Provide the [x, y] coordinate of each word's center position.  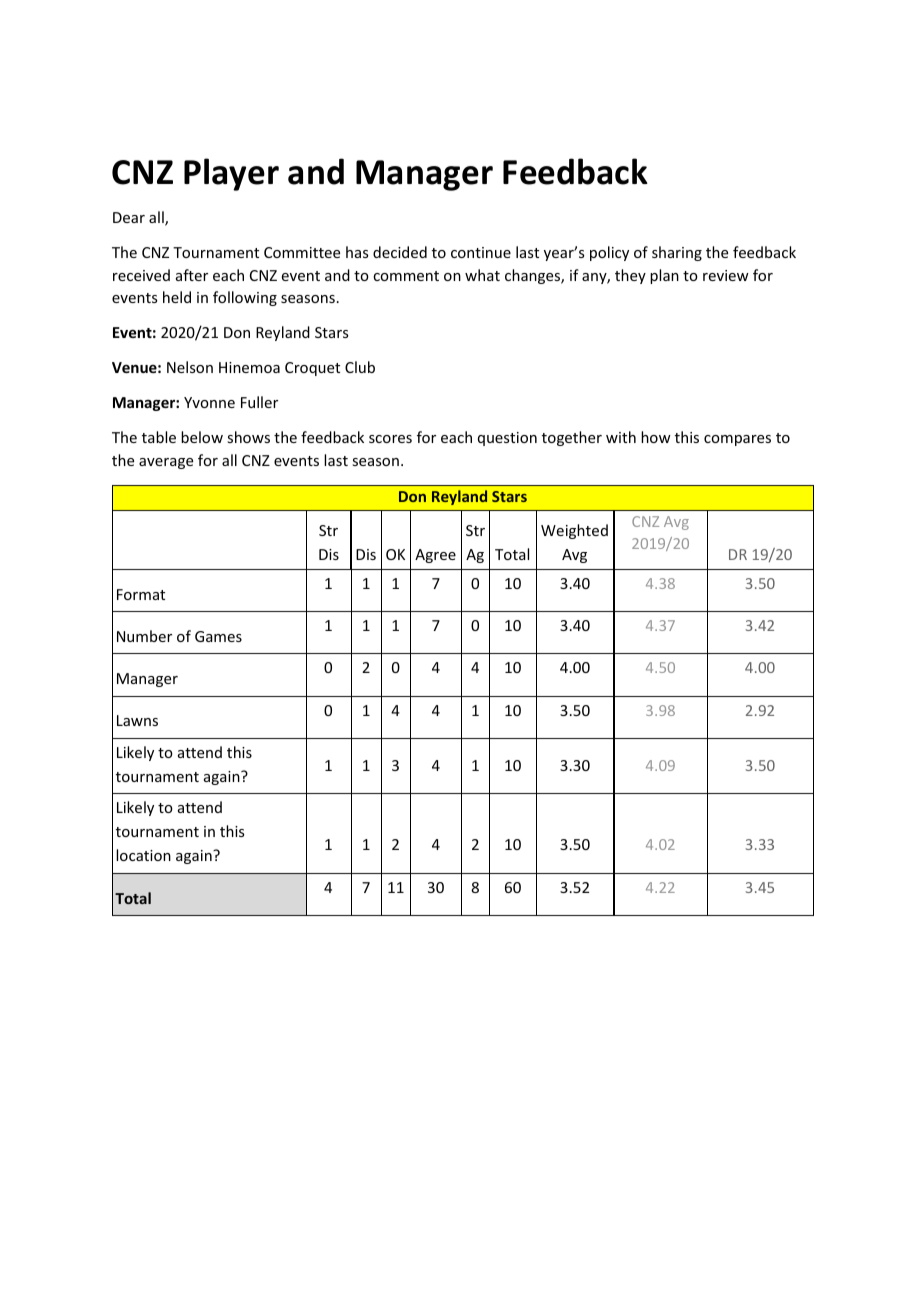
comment [406, 276]
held [177, 297]
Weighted [574, 531]
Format [141, 594]
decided [400, 252]
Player [231, 174]
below [202, 437]
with [621, 437]
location [143, 855]
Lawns [137, 720]
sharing [677, 253]
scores [390, 439]
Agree [435, 556]
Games [218, 636]
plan [664, 276]
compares [737, 440]
